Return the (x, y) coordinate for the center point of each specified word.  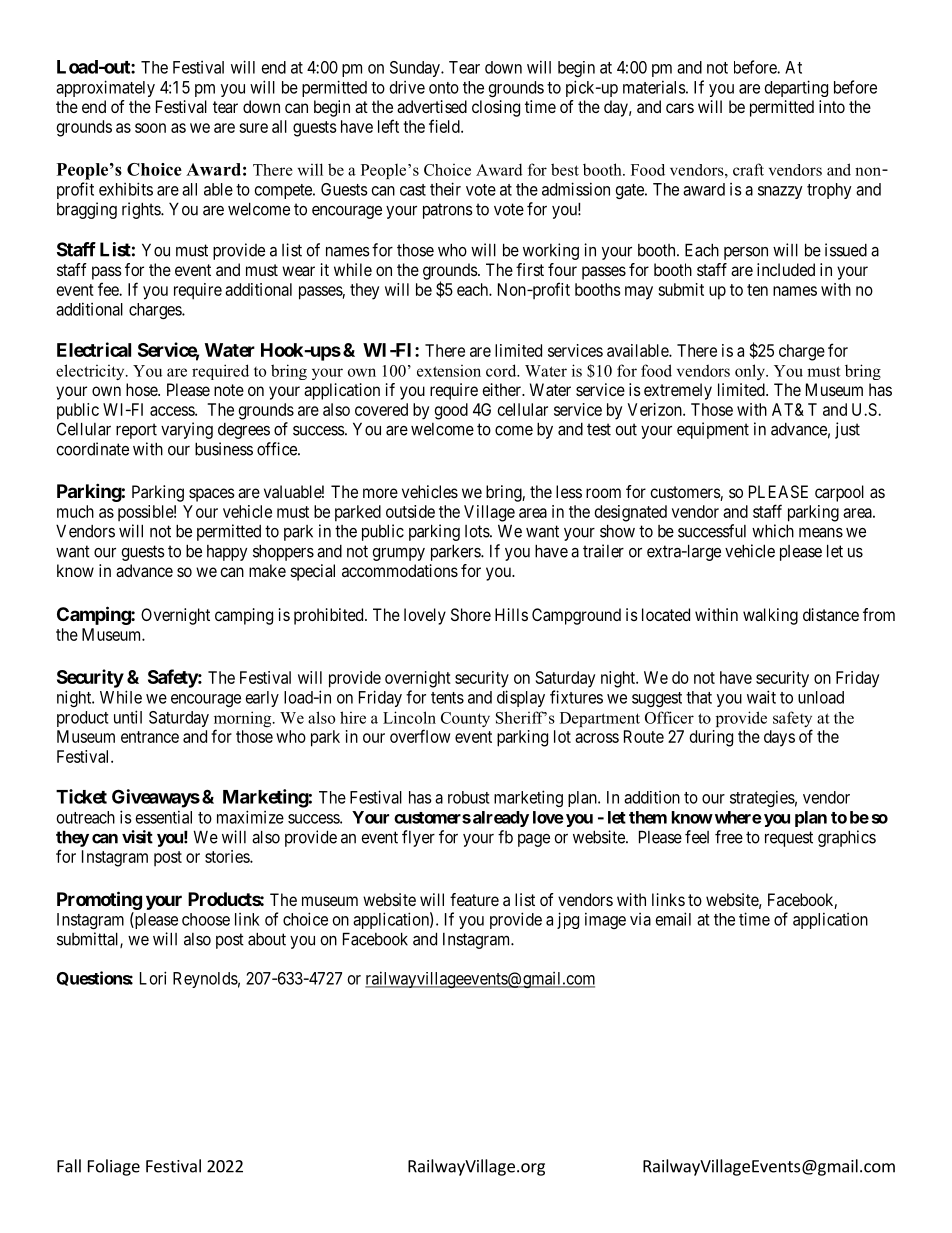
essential (164, 817)
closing (496, 108)
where (737, 817)
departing (796, 88)
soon (150, 128)
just (847, 430)
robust (468, 797)
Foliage (114, 1167)
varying (187, 430)
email (673, 919)
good (451, 411)
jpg (568, 920)
